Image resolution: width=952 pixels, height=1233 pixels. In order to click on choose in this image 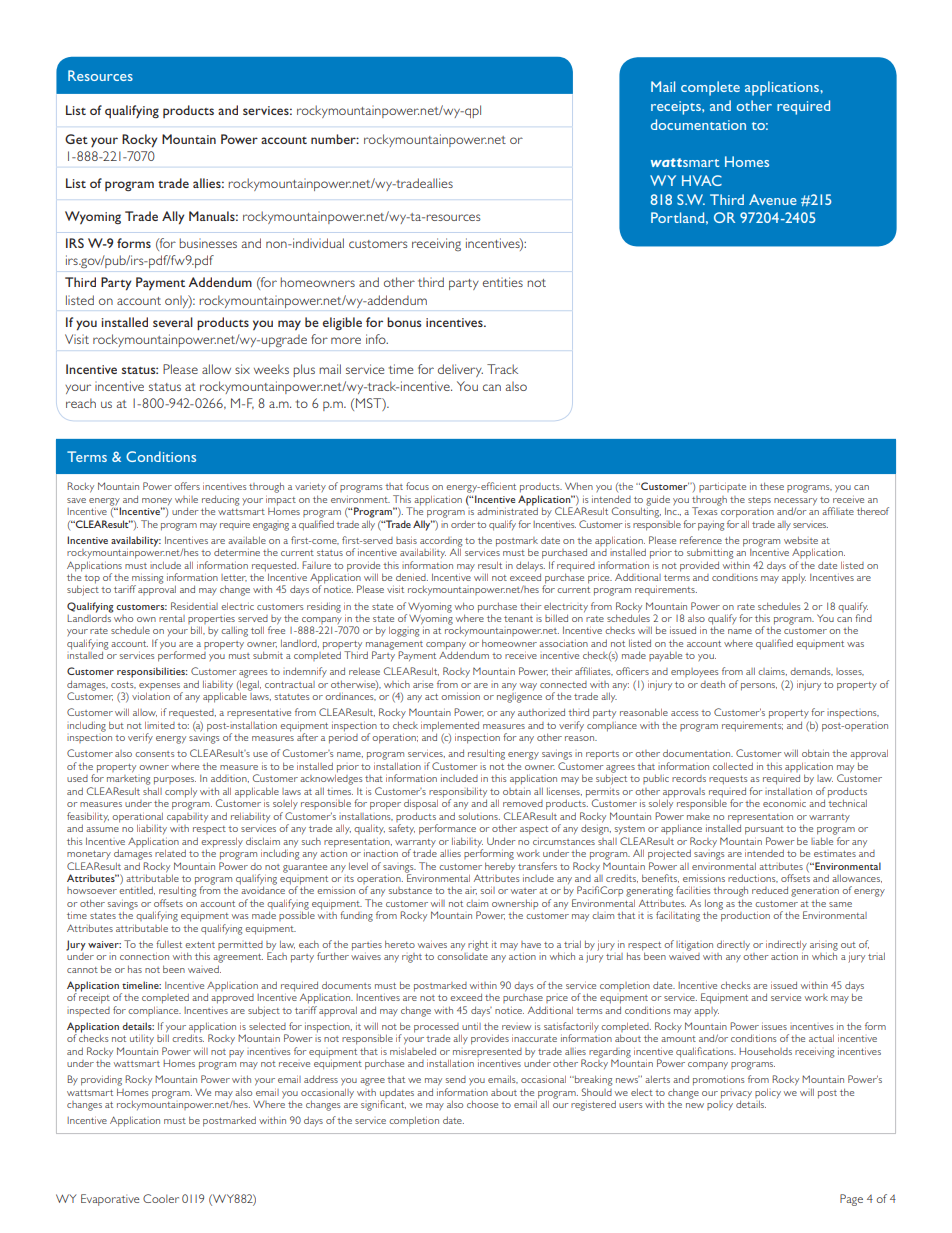, I will do `click(482, 1104)`.
